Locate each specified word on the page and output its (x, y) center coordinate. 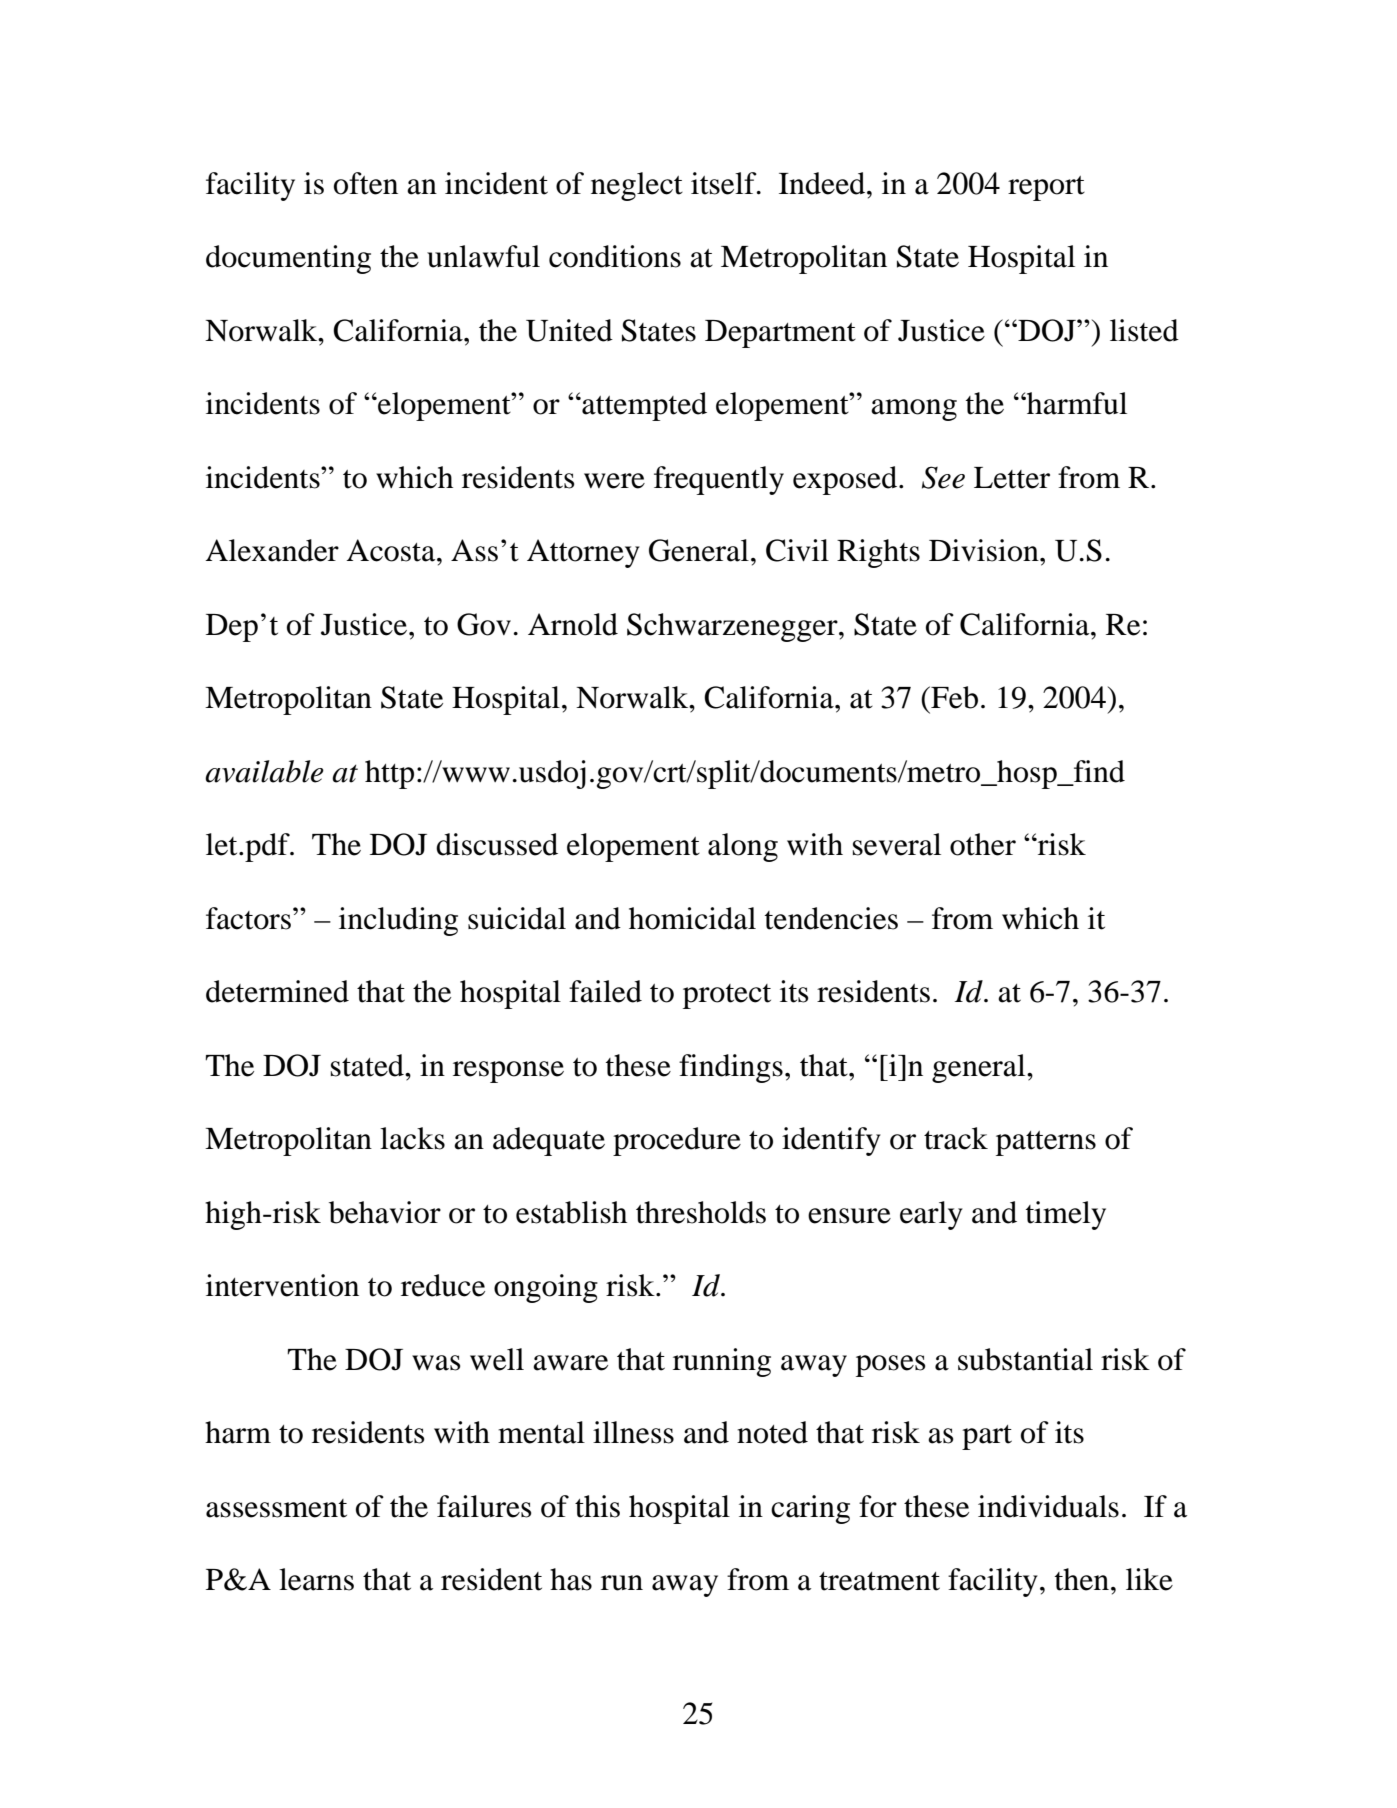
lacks (412, 1138)
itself (725, 183)
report (1046, 188)
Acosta (392, 550)
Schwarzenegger (733, 627)
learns (316, 1579)
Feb (953, 697)
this (597, 1506)
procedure (677, 1141)
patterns (1046, 1143)
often (366, 183)
